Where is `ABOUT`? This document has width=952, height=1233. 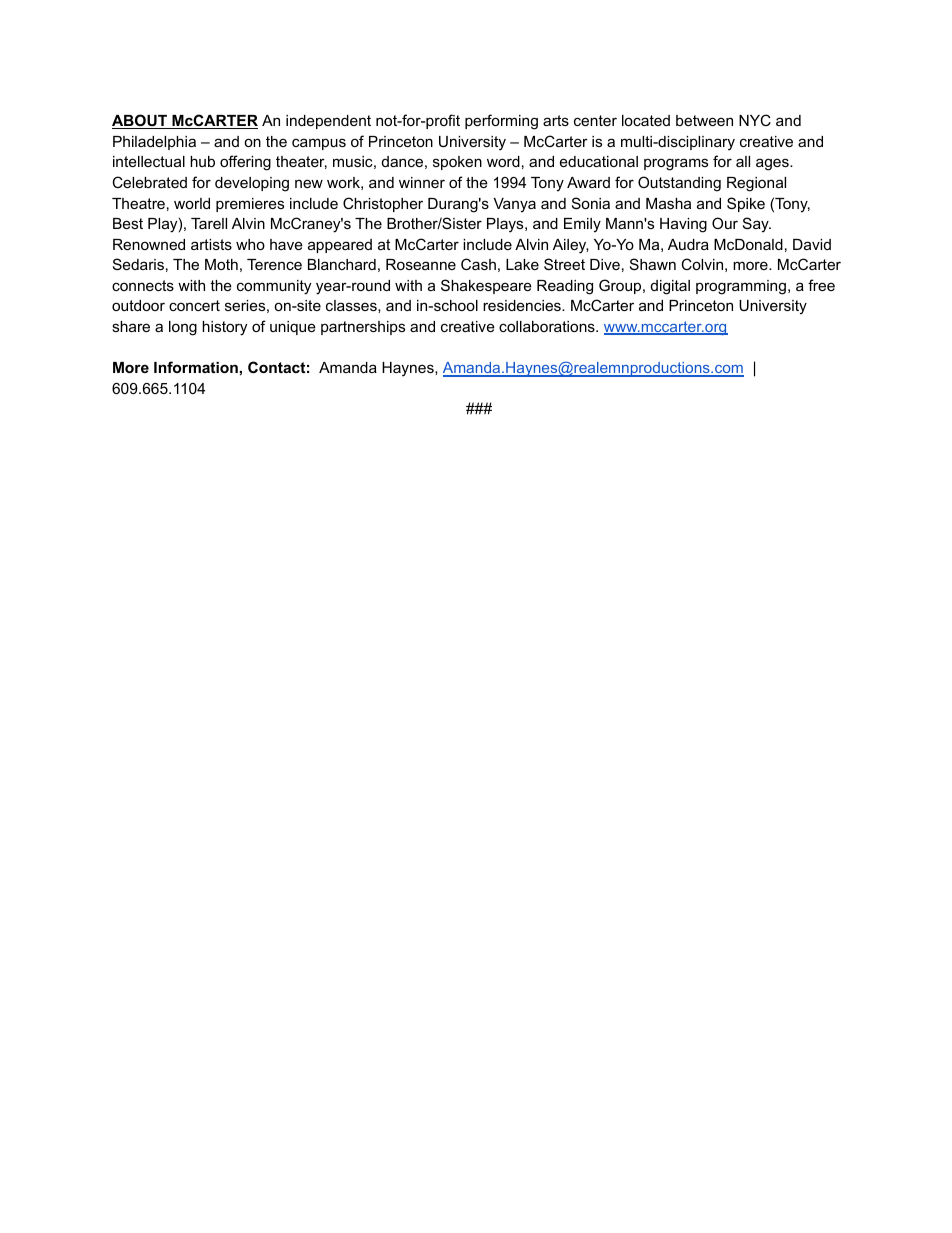
ABOUT is located at coordinates (140, 121).
